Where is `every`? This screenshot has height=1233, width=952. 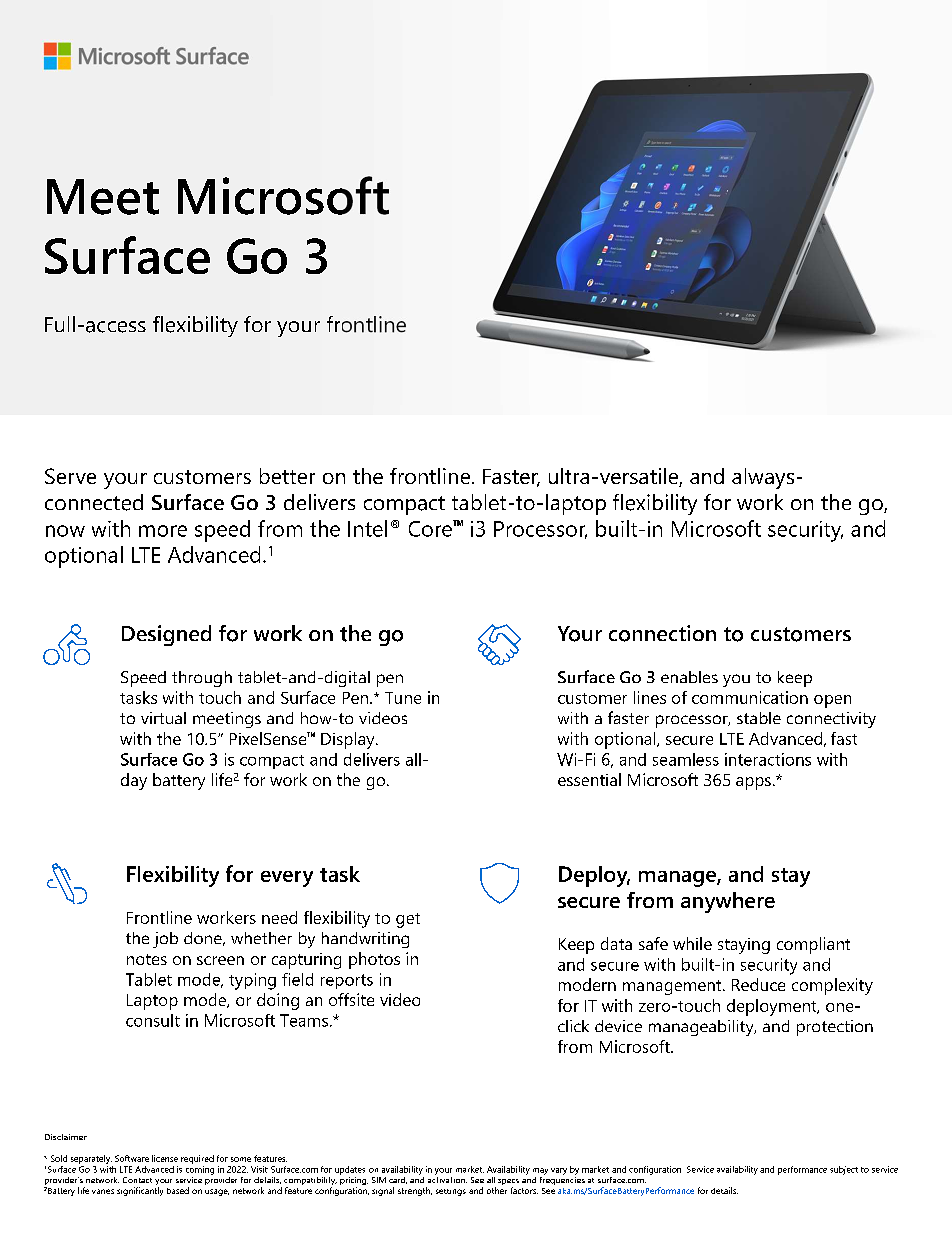 every is located at coordinates (287, 879).
